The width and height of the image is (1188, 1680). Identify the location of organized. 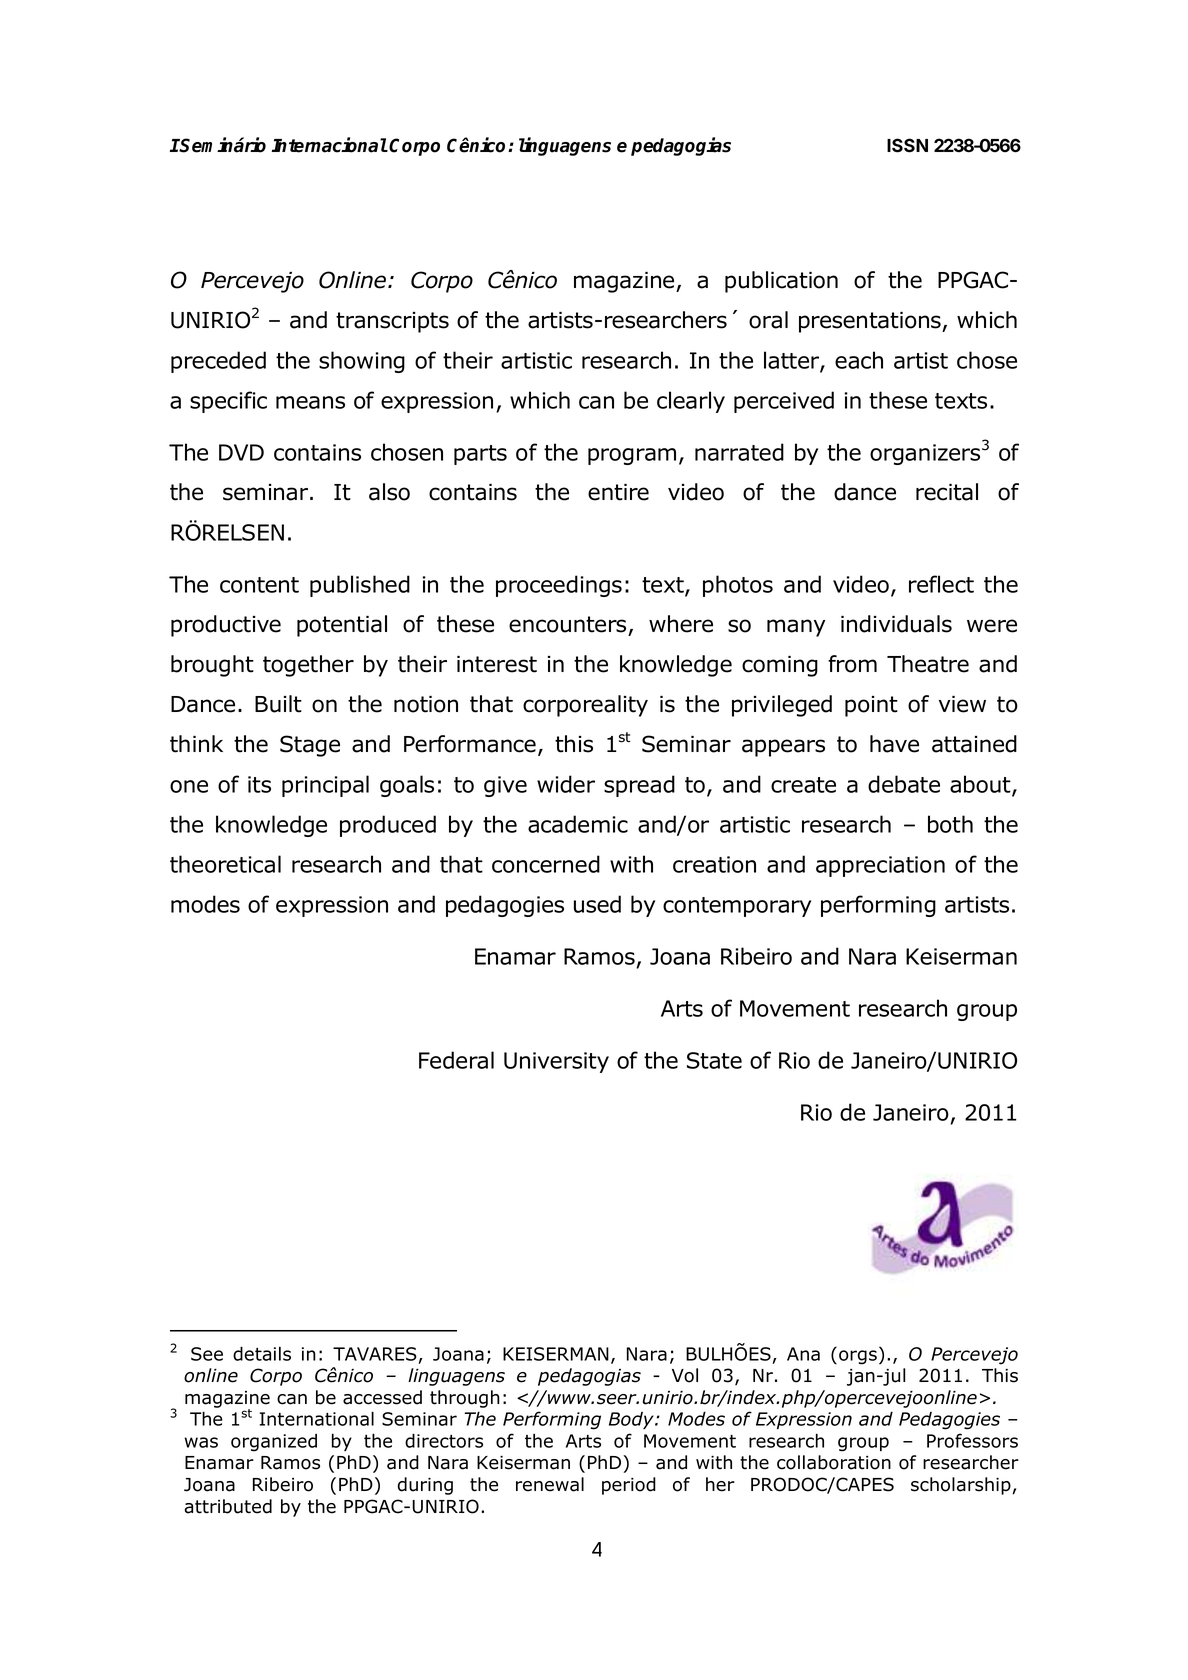
(274, 1443).
